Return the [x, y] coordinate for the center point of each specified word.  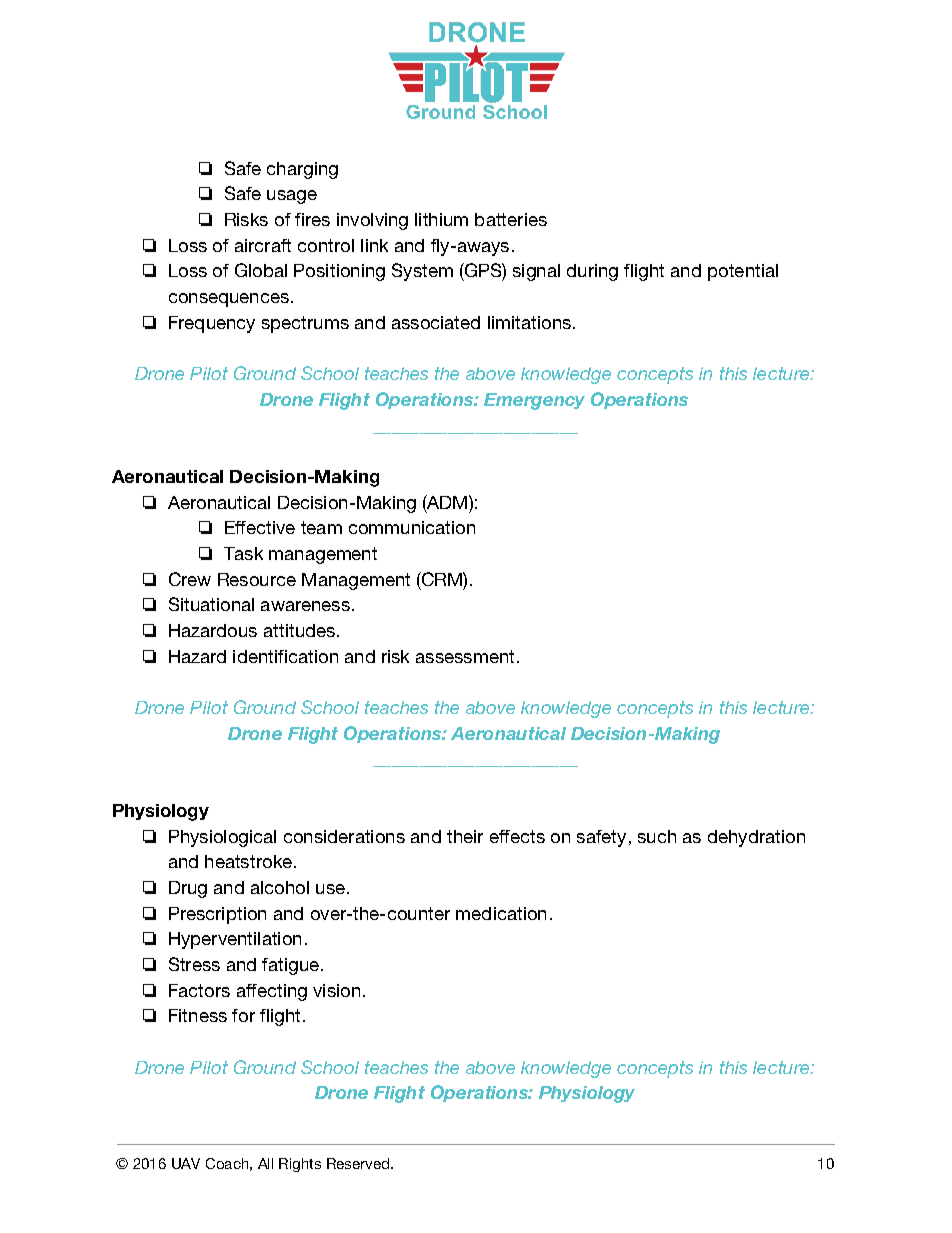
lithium [441, 219]
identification [285, 656]
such [657, 836]
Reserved [359, 1163]
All [265, 1163]
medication [501, 913]
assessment [465, 656]
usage [292, 197]
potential [743, 272]
